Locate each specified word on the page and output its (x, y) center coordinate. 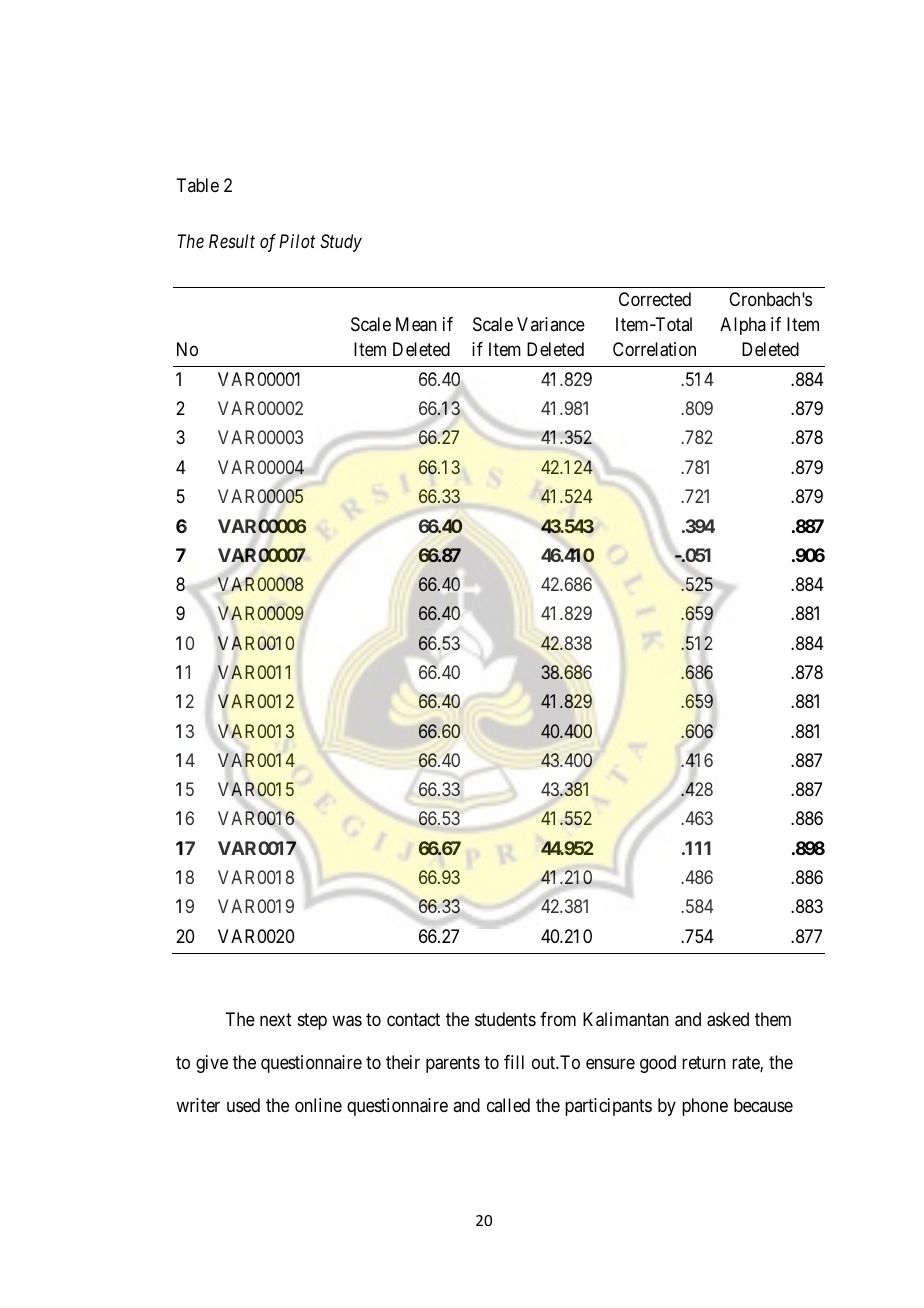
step (312, 1021)
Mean (416, 324)
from (558, 1019)
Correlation (654, 349)
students (505, 1019)
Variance (551, 324)
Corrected (655, 299)
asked (728, 1019)
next (276, 1019)
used (243, 1105)
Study (341, 243)
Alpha (743, 326)
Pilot (297, 241)
